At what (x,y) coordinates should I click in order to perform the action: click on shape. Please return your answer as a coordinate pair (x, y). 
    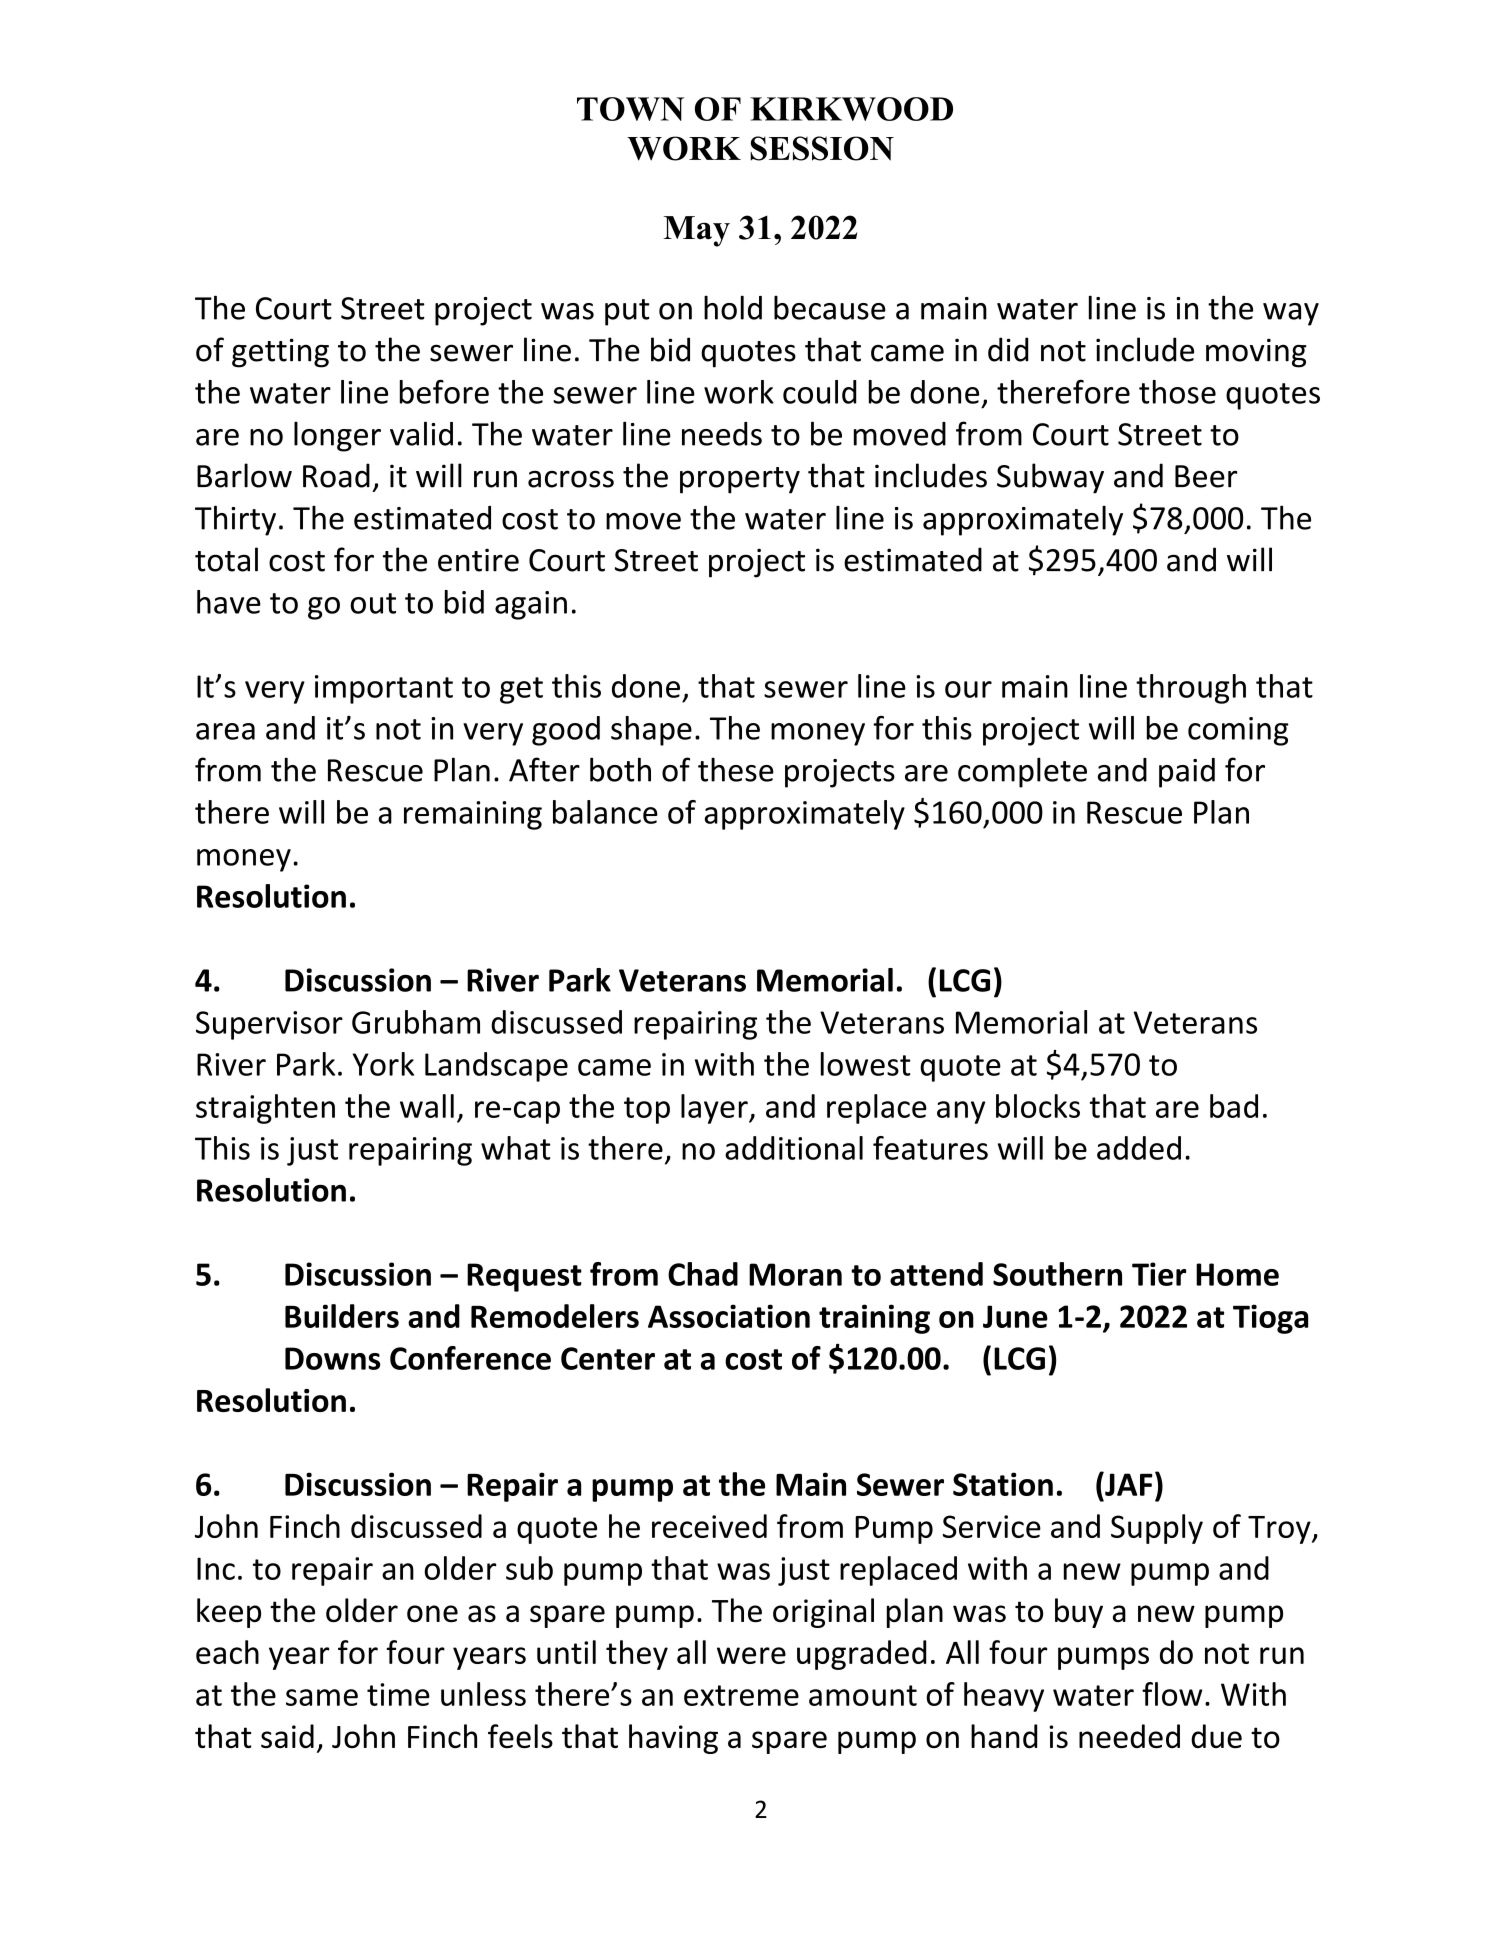
    Looking at the image, I should click on (651, 731).
